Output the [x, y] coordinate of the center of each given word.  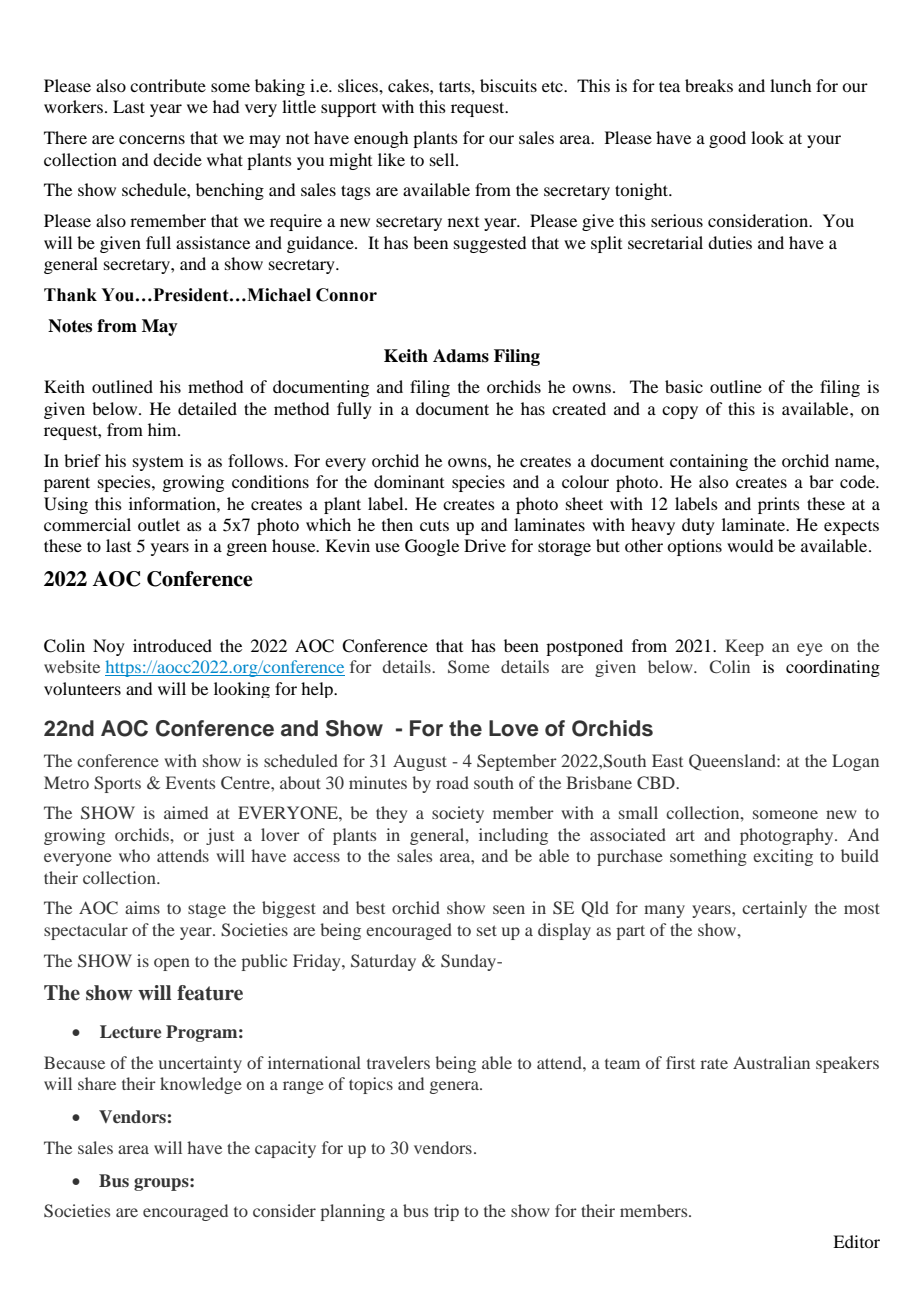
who [134, 855]
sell [443, 159]
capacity [285, 1149]
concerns [152, 139]
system [158, 463]
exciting [783, 857]
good [727, 139]
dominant [409, 481]
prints [779, 505]
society [458, 814]
